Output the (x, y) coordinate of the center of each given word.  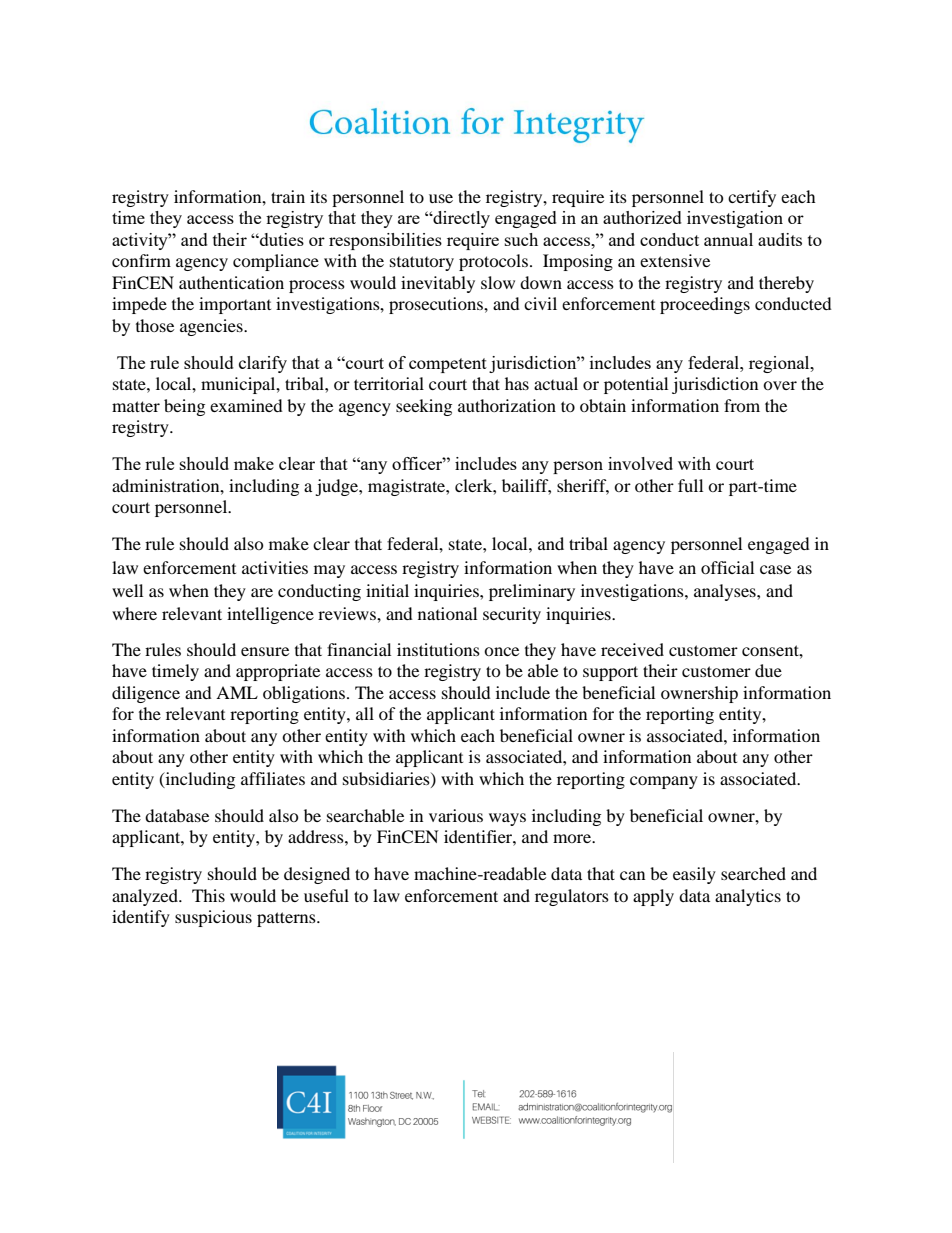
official (727, 567)
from (742, 405)
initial (387, 590)
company (664, 782)
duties (281, 239)
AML (237, 692)
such (521, 239)
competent (448, 365)
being (184, 407)
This (208, 895)
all (365, 713)
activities (275, 567)
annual (728, 239)
